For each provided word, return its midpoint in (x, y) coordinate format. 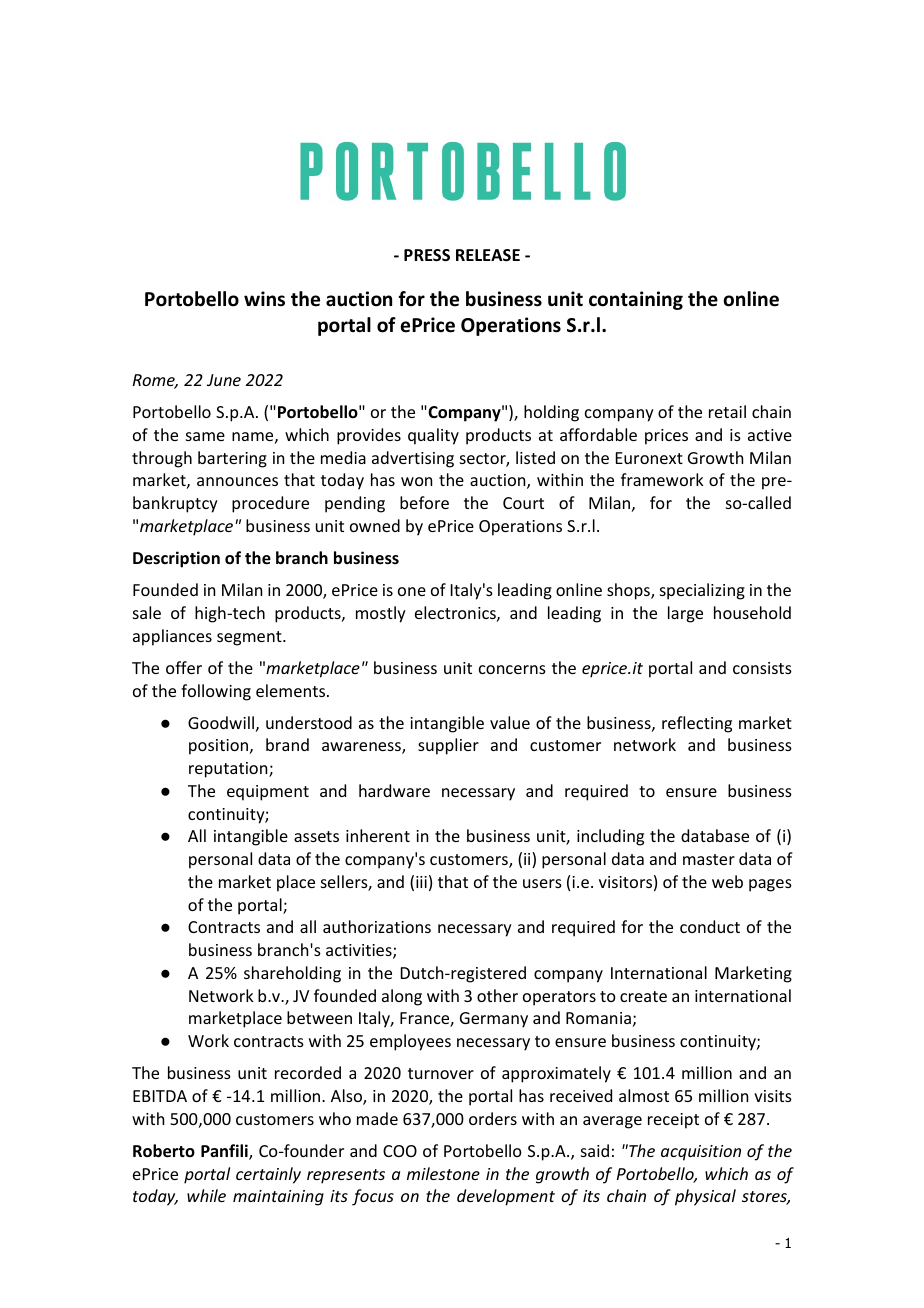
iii (421, 882)
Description (176, 559)
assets (316, 836)
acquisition (701, 1153)
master (709, 859)
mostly (381, 614)
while (206, 1195)
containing (636, 300)
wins (264, 299)
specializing (702, 591)
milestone (443, 1173)
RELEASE (488, 255)
